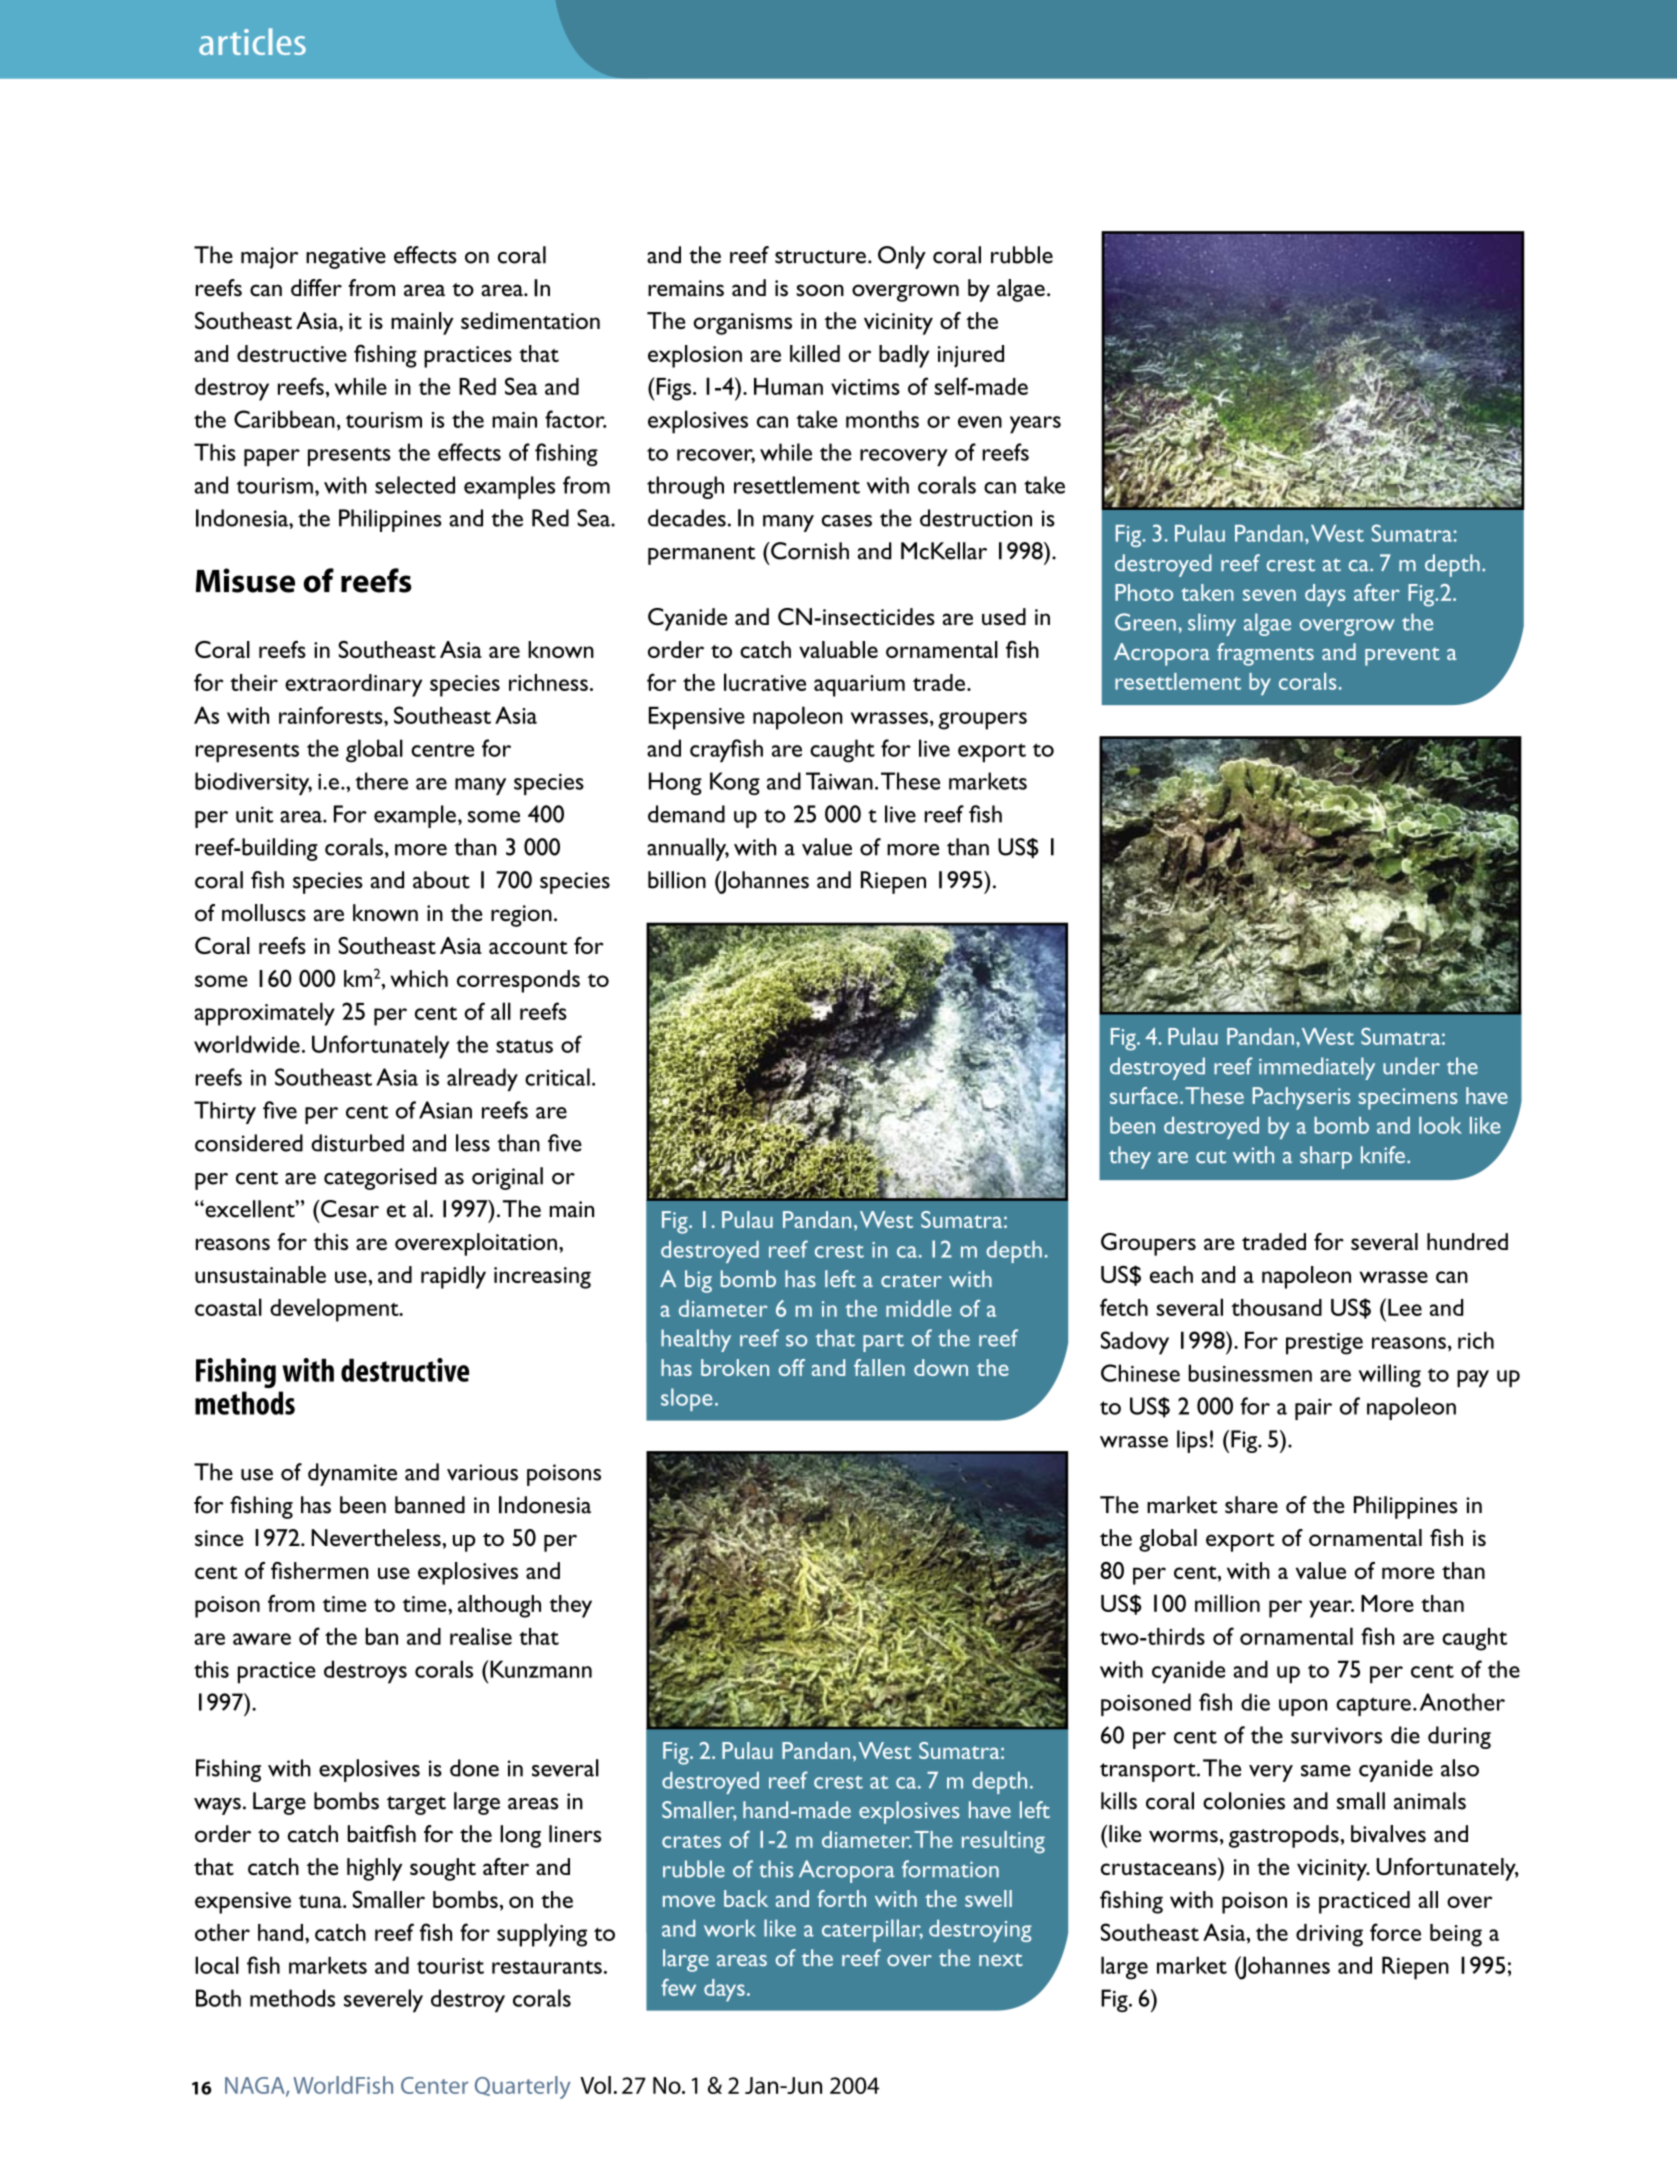  I want to click on Taiwan, so click(839, 781).
